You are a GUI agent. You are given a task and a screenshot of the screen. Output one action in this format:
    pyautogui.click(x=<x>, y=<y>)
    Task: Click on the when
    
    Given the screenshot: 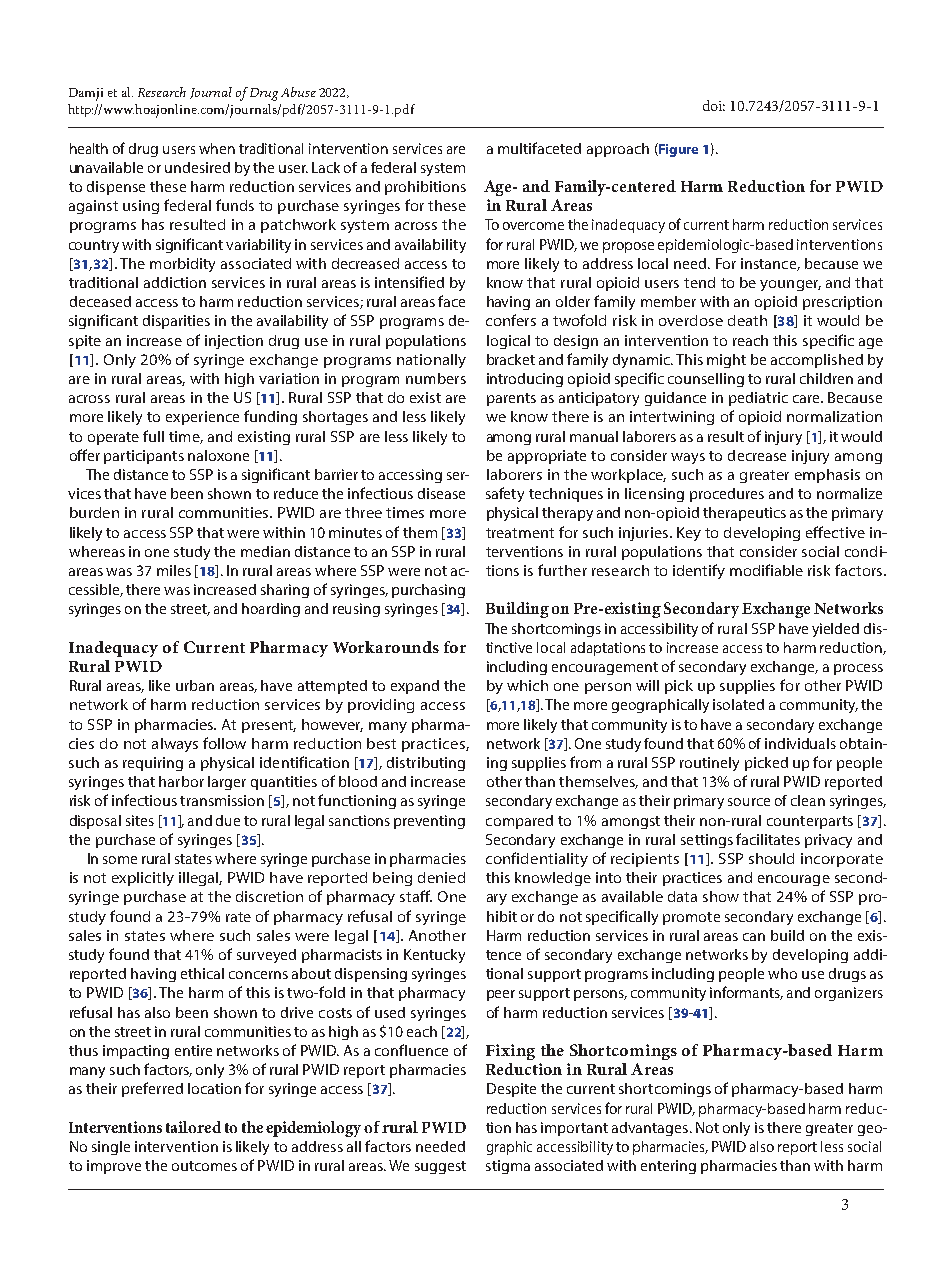 What is the action you would take?
    pyautogui.click(x=217, y=148)
